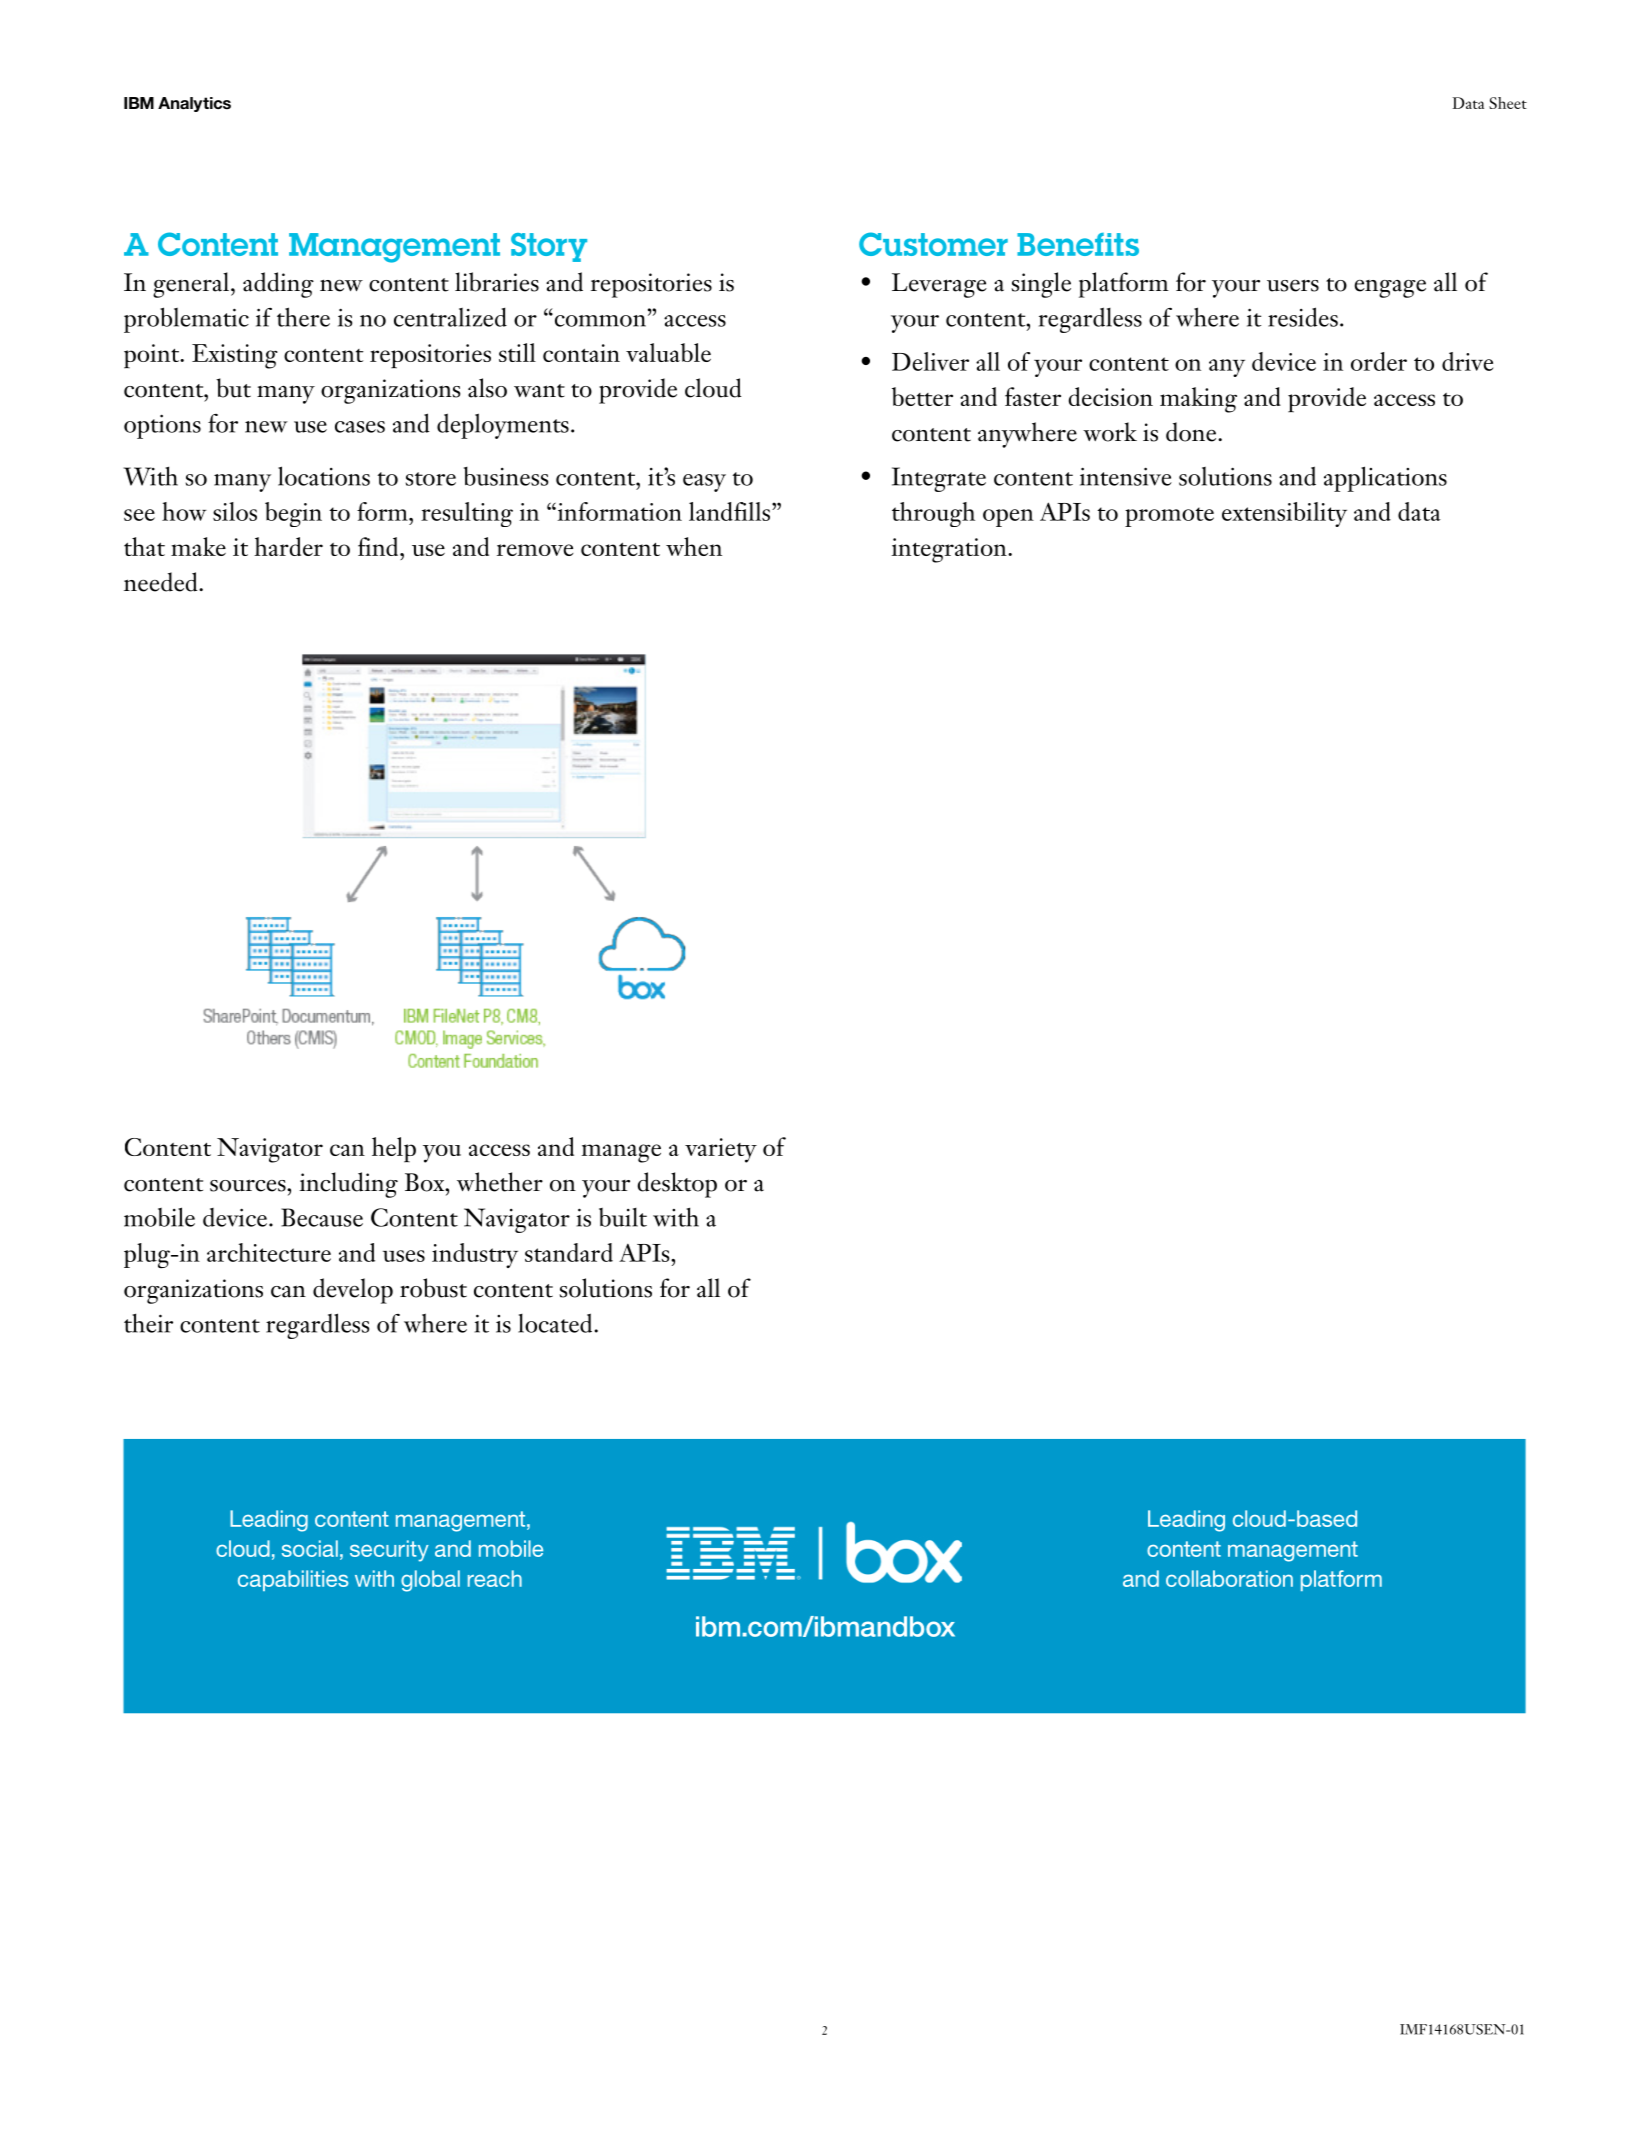  I want to click on social, so click(310, 1548).
